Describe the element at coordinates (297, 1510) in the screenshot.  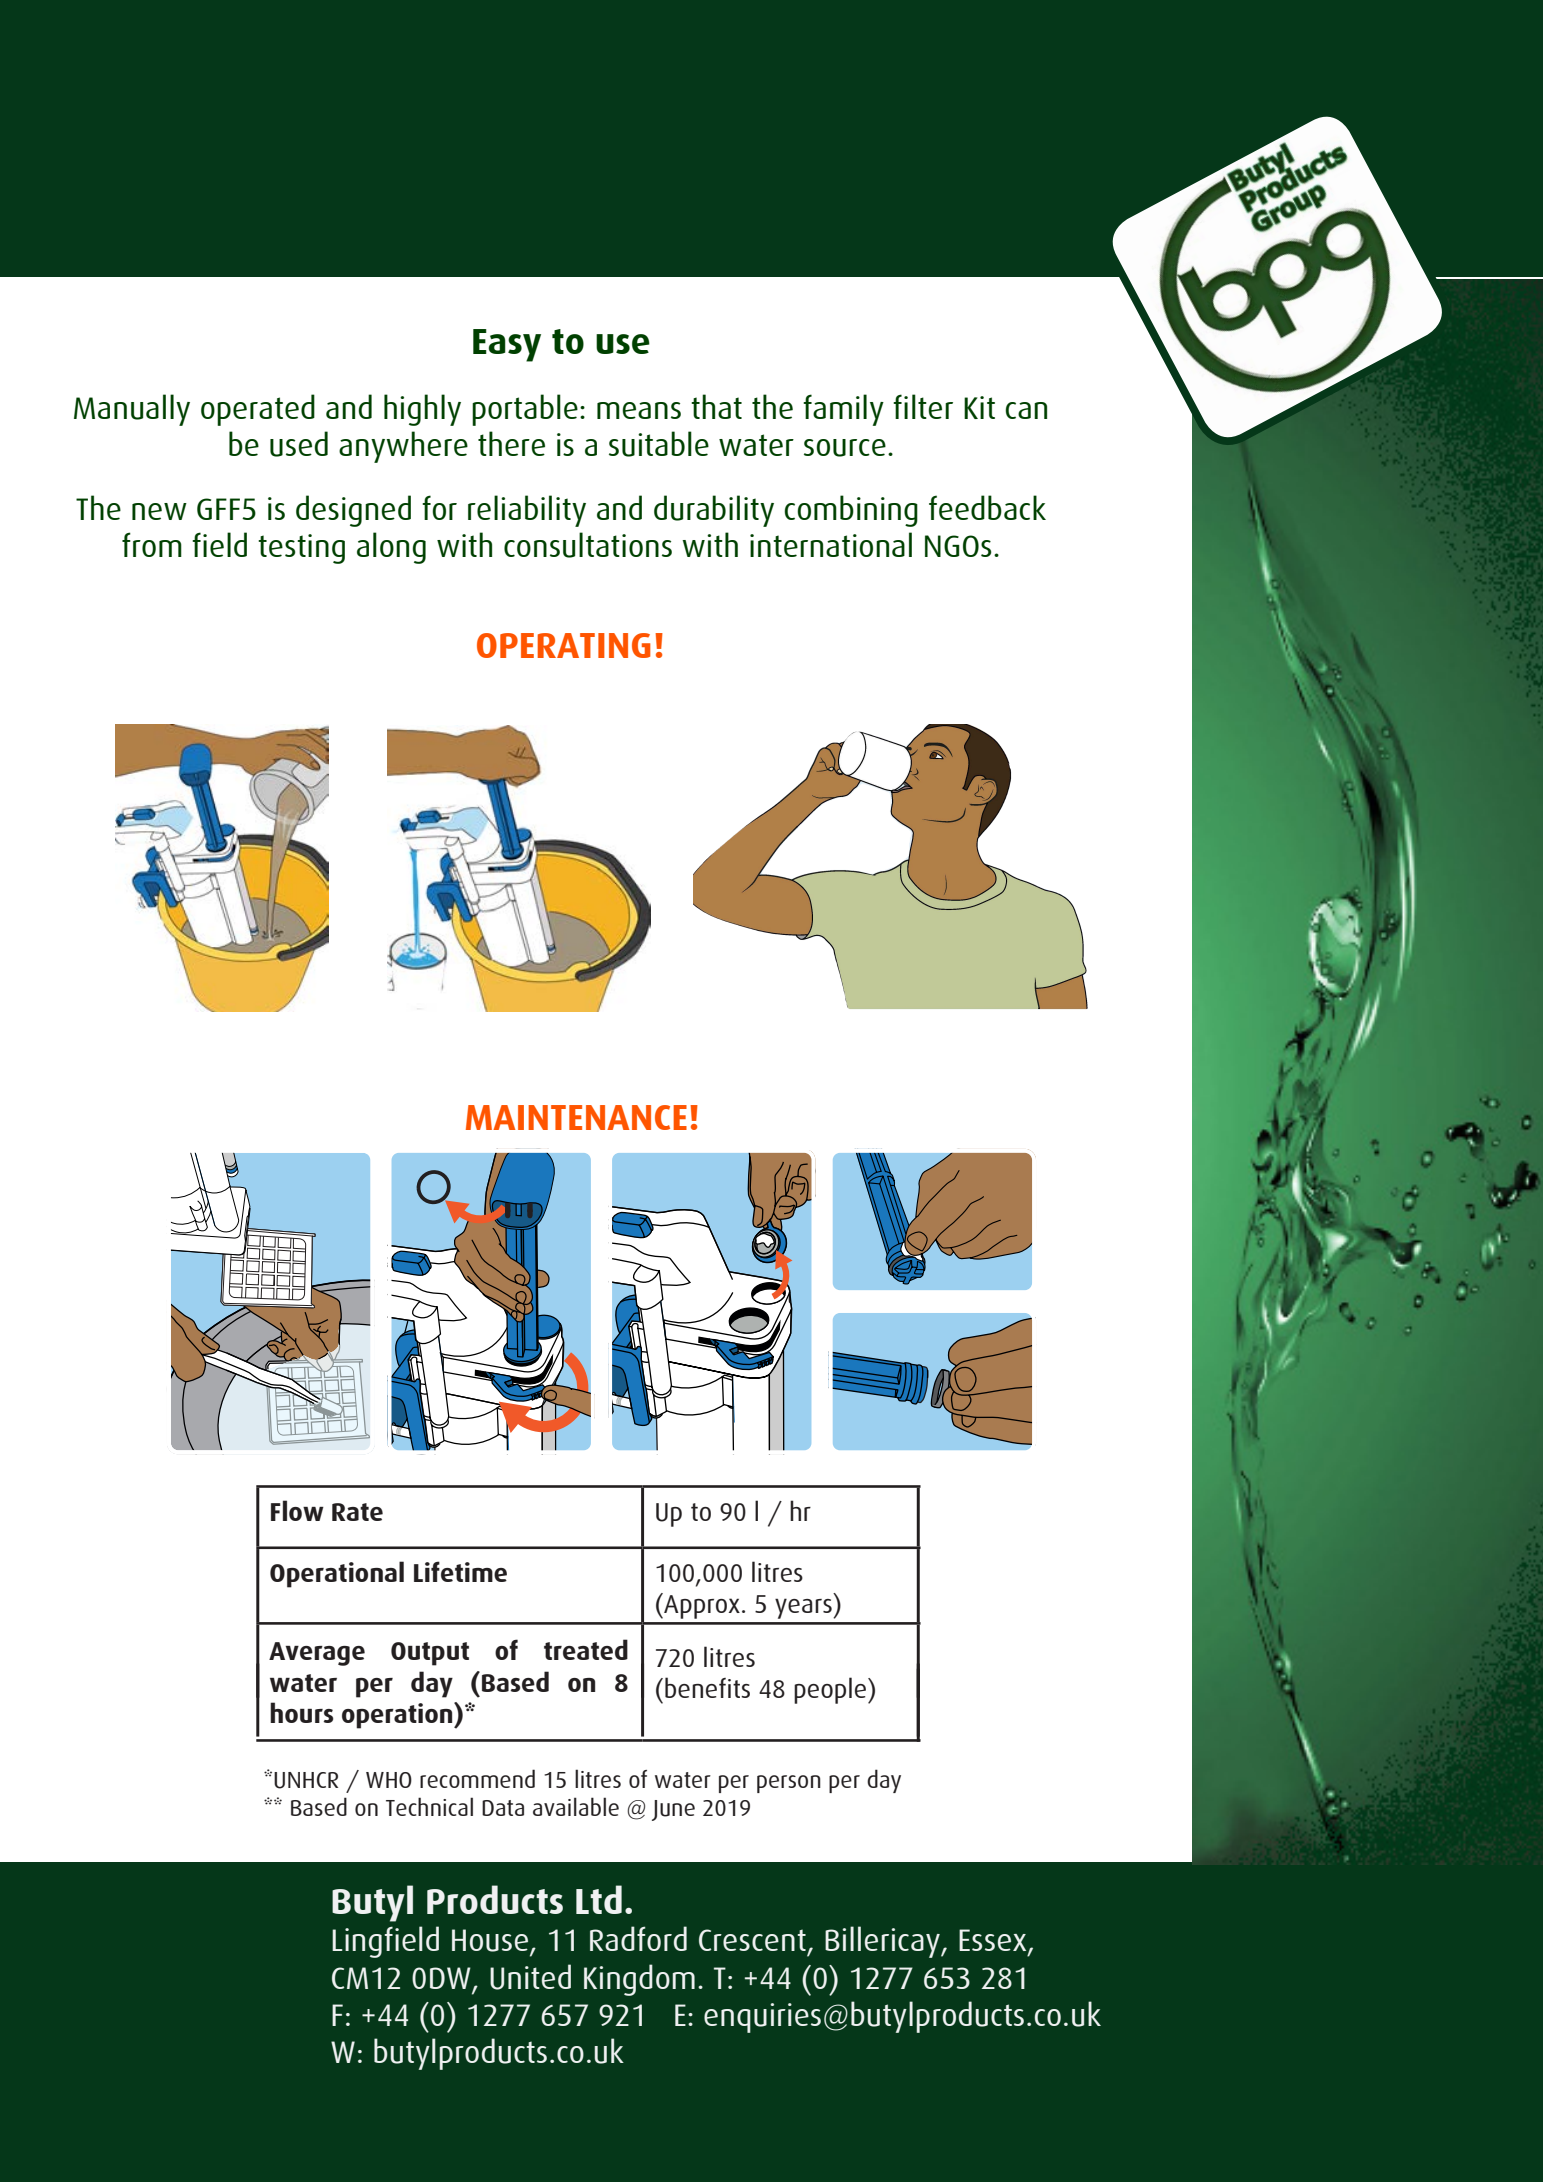
I see `Flow` at that location.
